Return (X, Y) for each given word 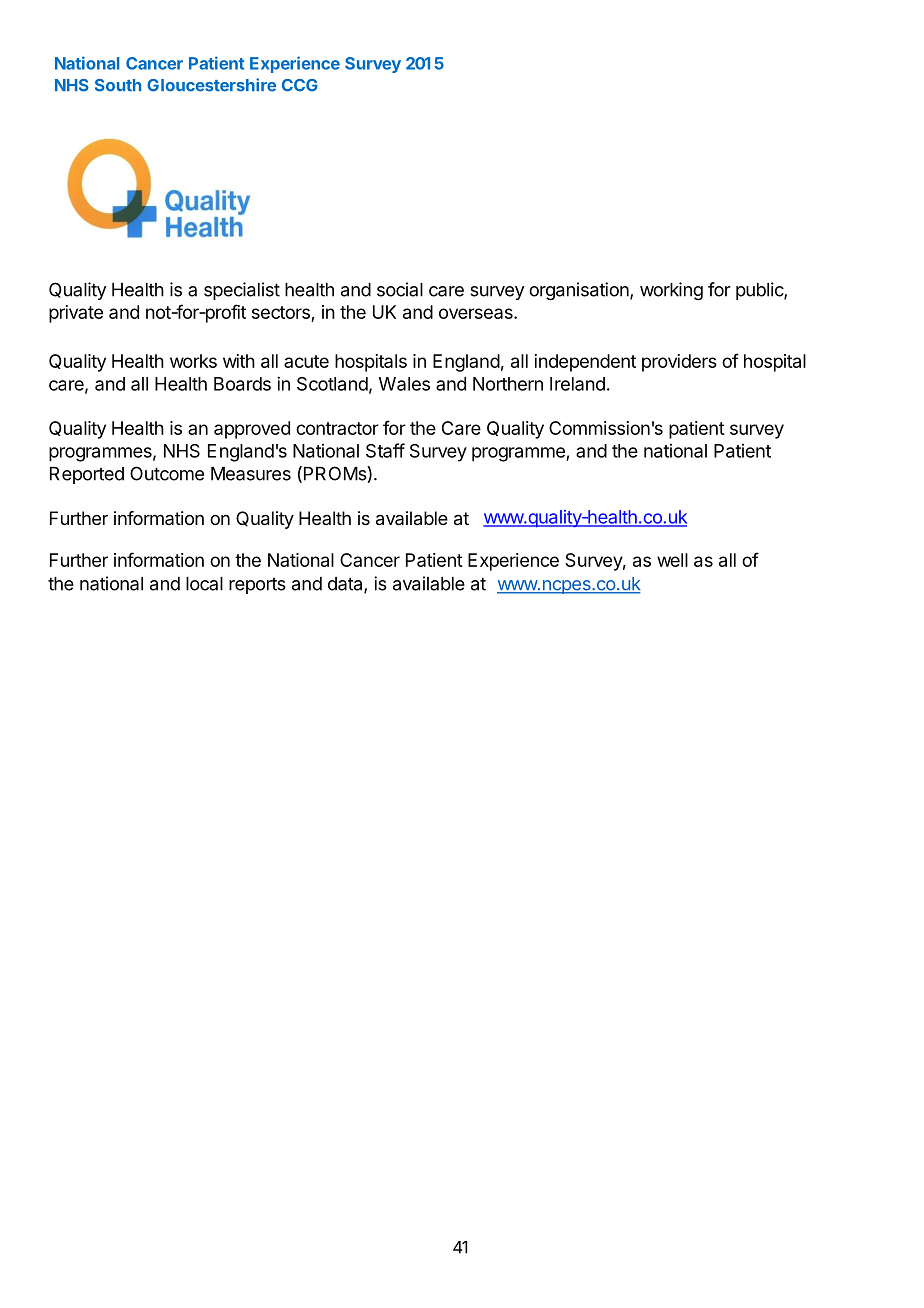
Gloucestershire (211, 85)
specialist (242, 291)
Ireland (577, 384)
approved (252, 430)
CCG (300, 85)
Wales (404, 384)
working (671, 291)
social (400, 289)
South (118, 85)
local (204, 584)
